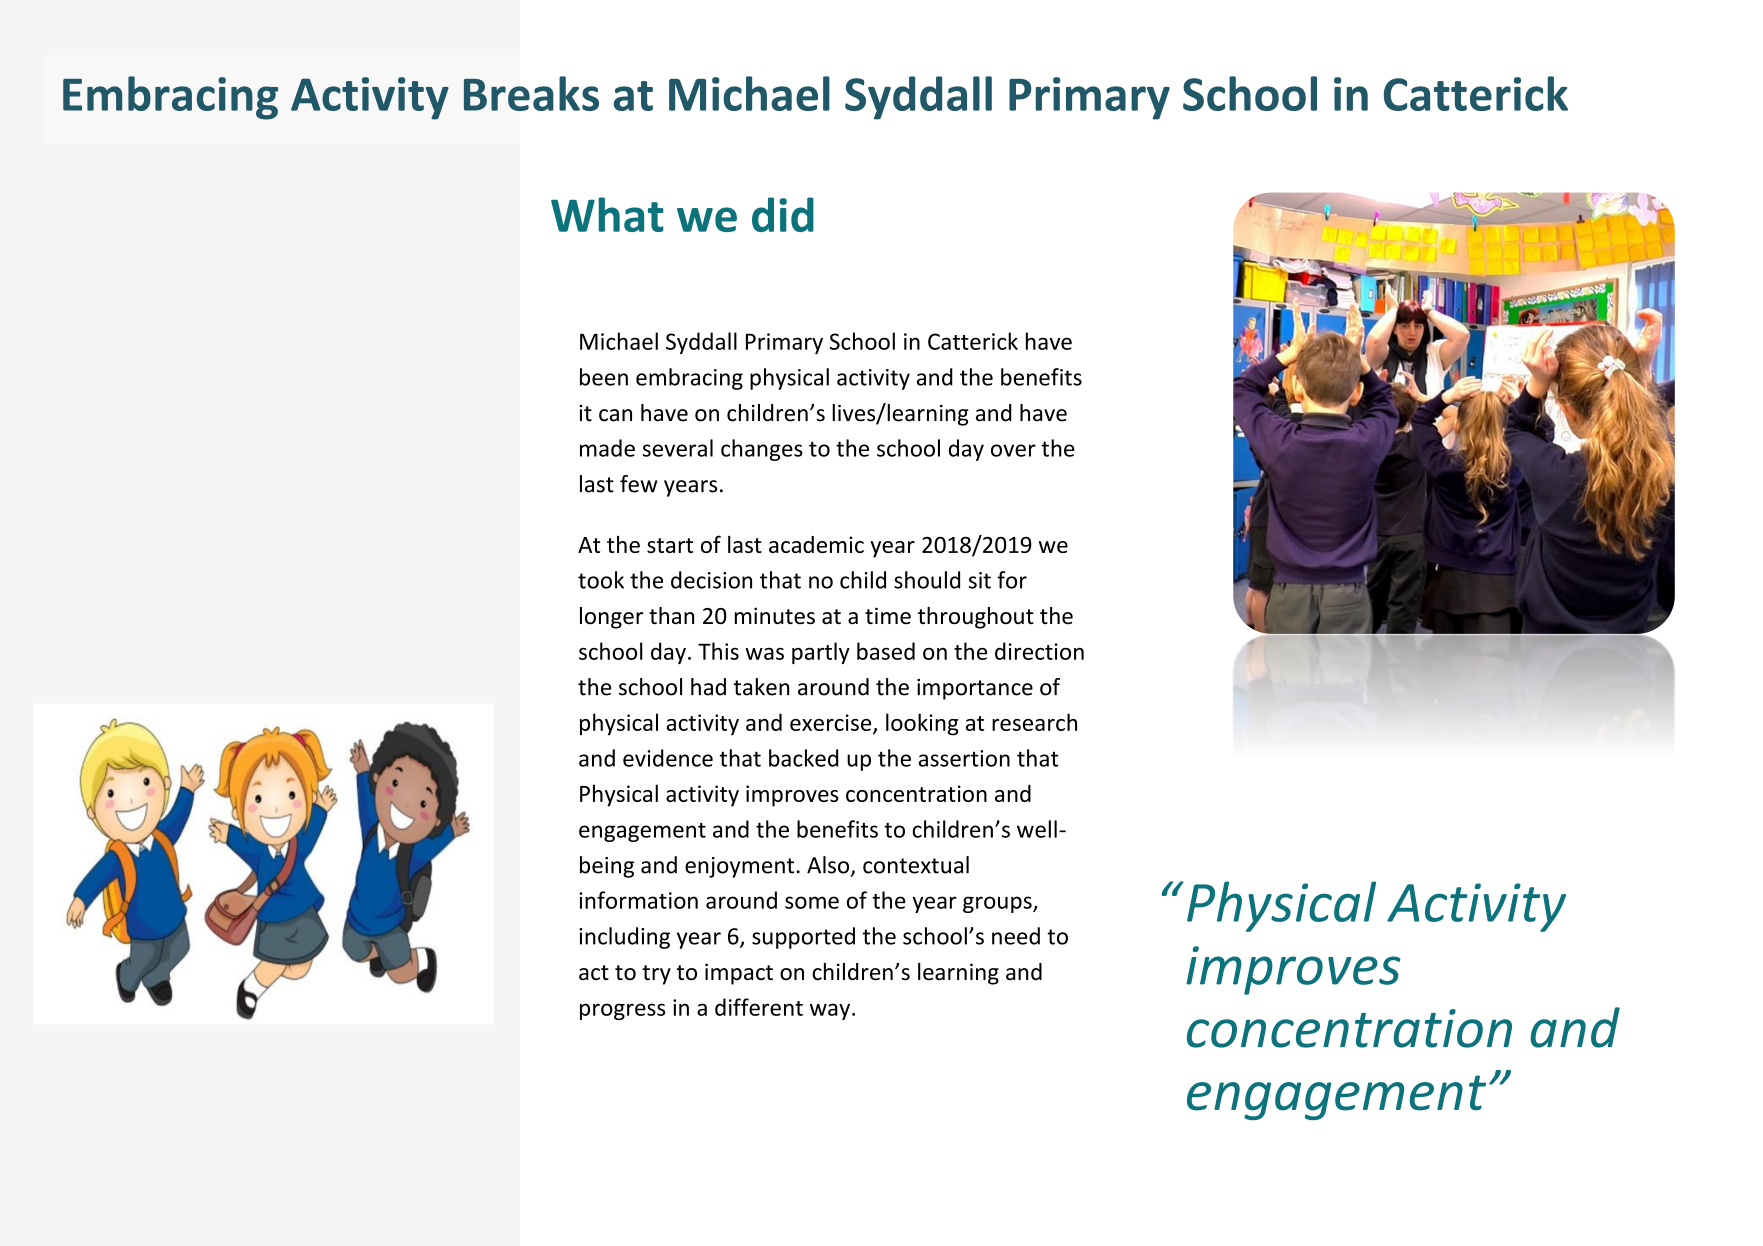 This screenshot has height=1246, width=1763. What do you see at coordinates (980, 580) in the screenshot?
I see `sit` at bounding box center [980, 580].
